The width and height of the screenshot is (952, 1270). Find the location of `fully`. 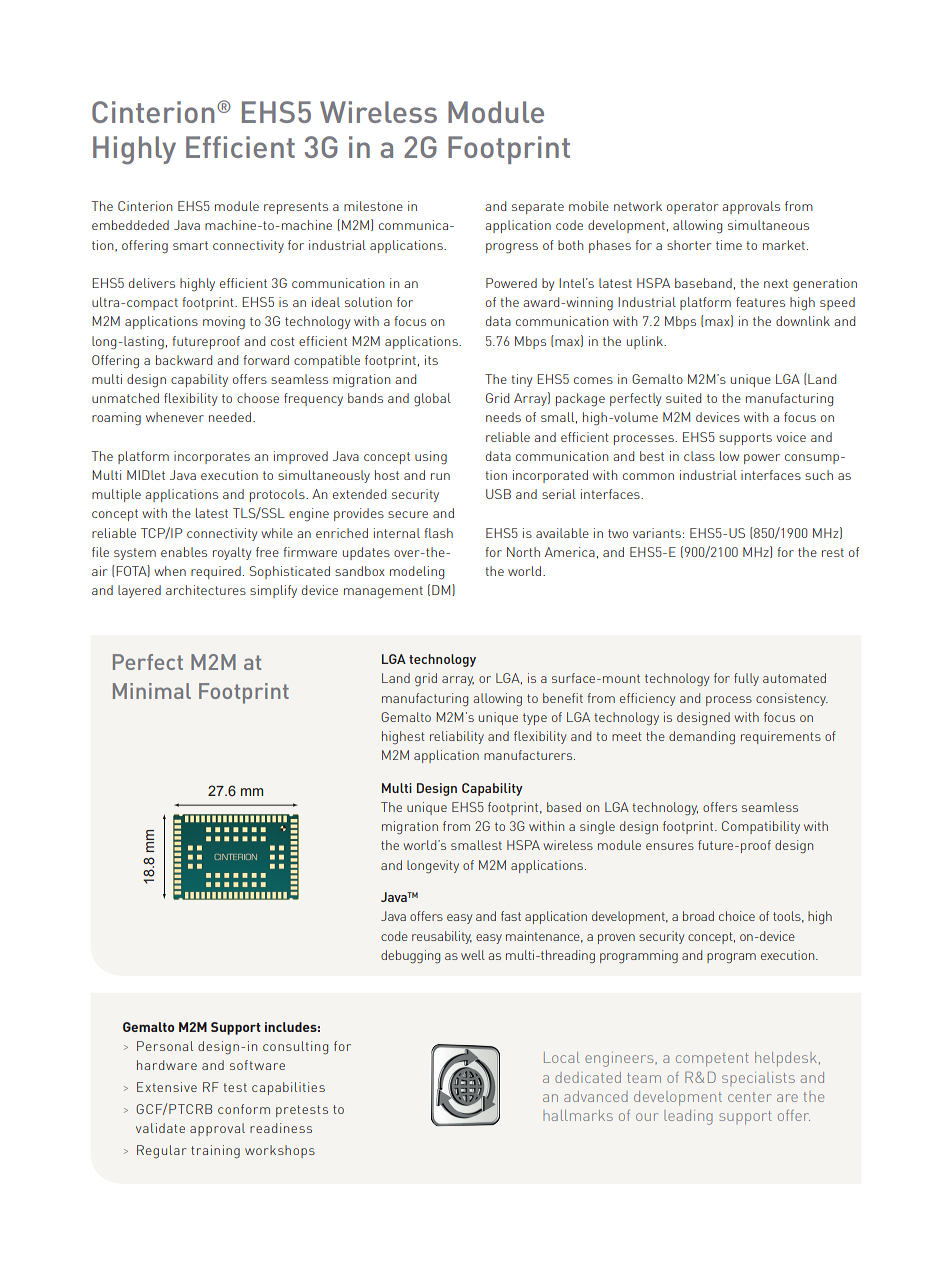

fully is located at coordinates (746, 679).
